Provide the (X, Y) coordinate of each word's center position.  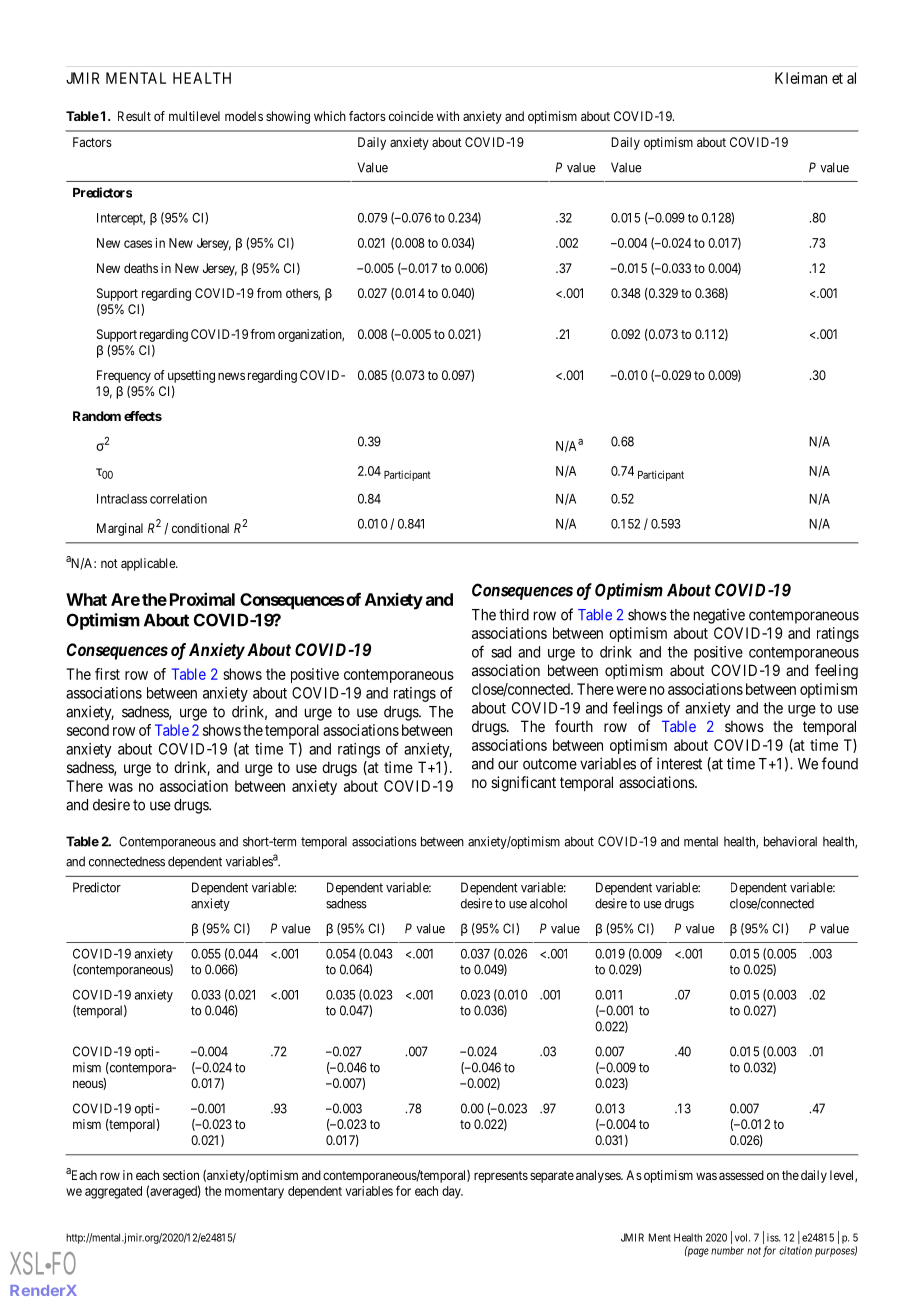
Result (134, 116)
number (727, 1250)
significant (523, 784)
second (88, 730)
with (448, 116)
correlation (178, 498)
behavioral (790, 841)
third (514, 614)
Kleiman (801, 78)
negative (719, 616)
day (452, 1192)
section (181, 1175)
